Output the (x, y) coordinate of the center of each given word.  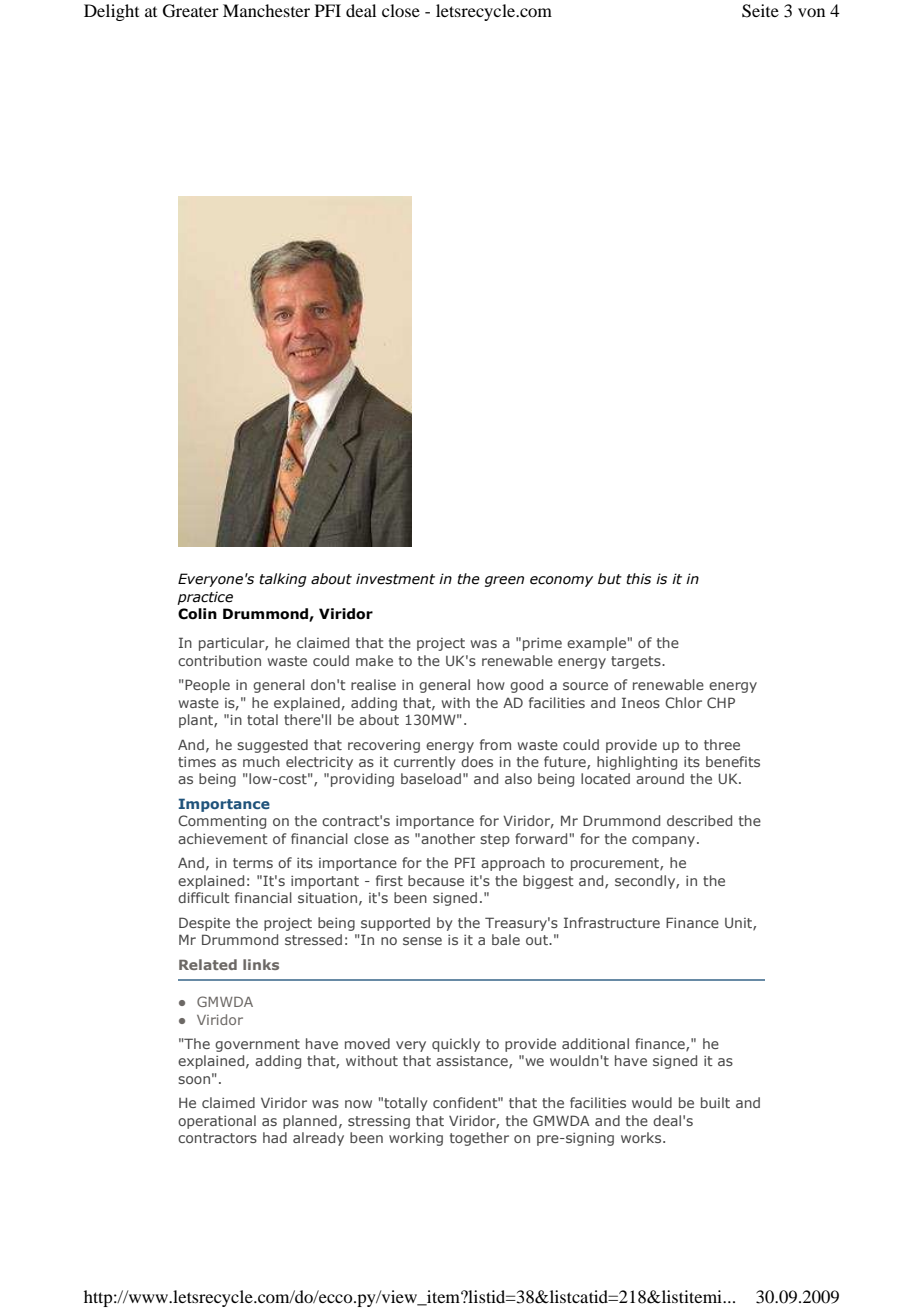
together (479, 1139)
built (715, 1102)
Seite (760, 11)
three (722, 744)
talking (283, 580)
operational (217, 1122)
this (638, 579)
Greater (191, 11)
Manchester (266, 10)
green (504, 581)
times (197, 762)
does (477, 761)
